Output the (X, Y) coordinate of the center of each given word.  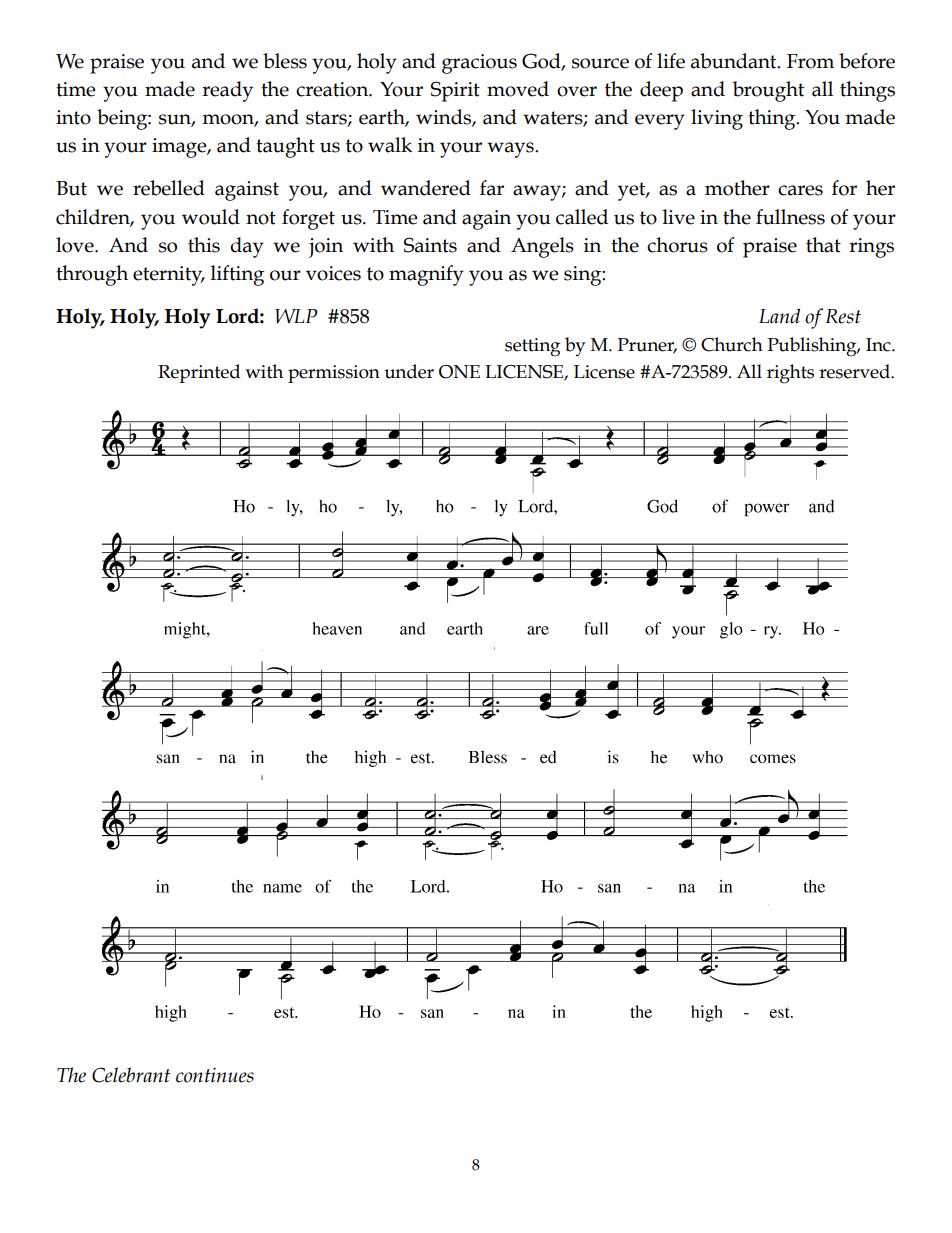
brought (768, 91)
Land (779, 316)
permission (334, 374)
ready (227, 91)
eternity (169, 276)
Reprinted (199, 373)
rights (790, 374)
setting (532, 347)
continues (215, 1075)
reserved (855, 371)
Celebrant (131, 1075)
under (409, 371)
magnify (426, 275)
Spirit (455, 91)
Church (732, 344)
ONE (459, 372)
